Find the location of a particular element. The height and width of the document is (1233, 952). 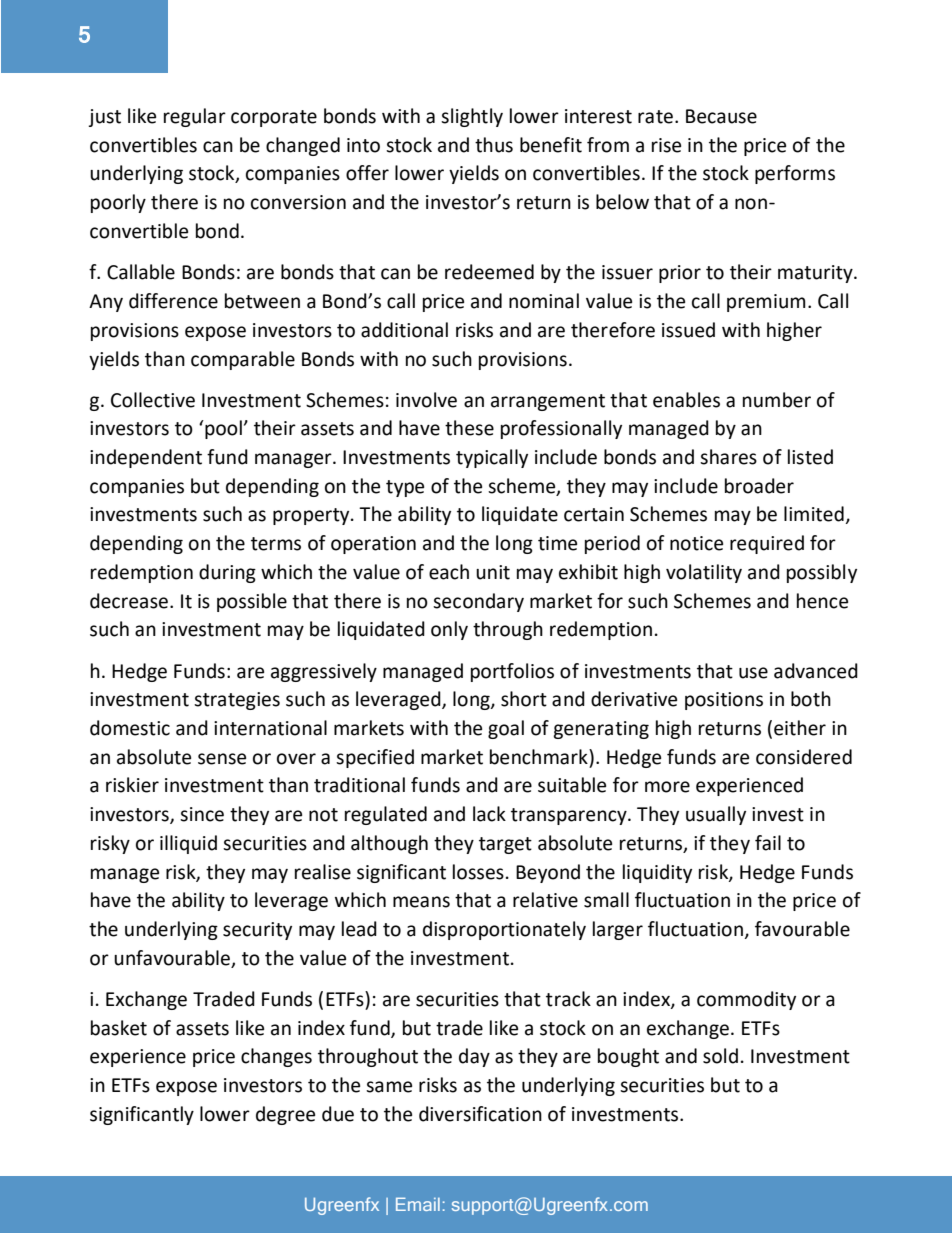

independent is located at coordinates (146, 458).
